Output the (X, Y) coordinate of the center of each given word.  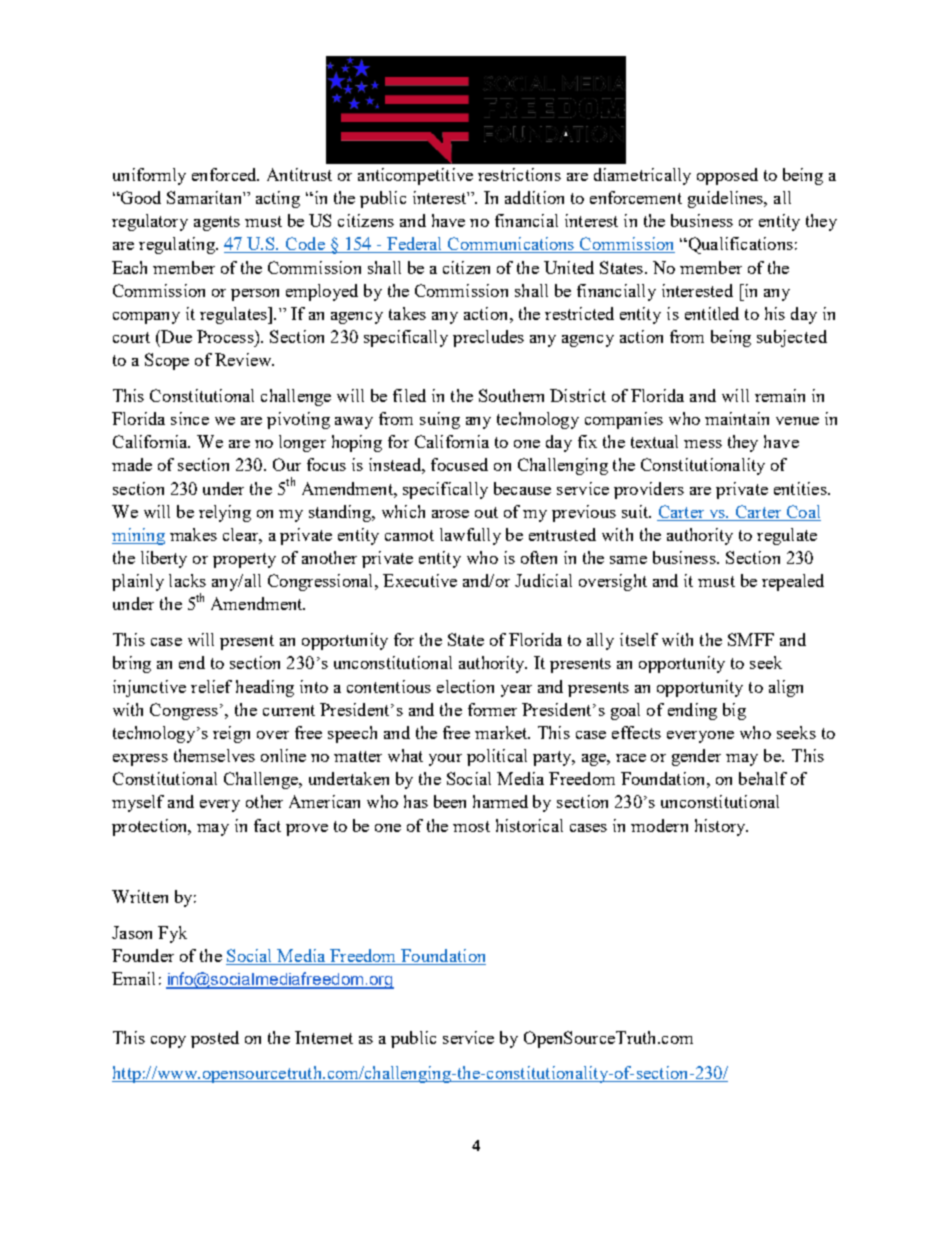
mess (703, 444)
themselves (214, 755)
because (522, 488)
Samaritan (205, 197)
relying (225, 513)
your (445, 760)
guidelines (727, 199)
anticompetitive (415, 176)
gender (696, 757)
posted (215, 1039)
